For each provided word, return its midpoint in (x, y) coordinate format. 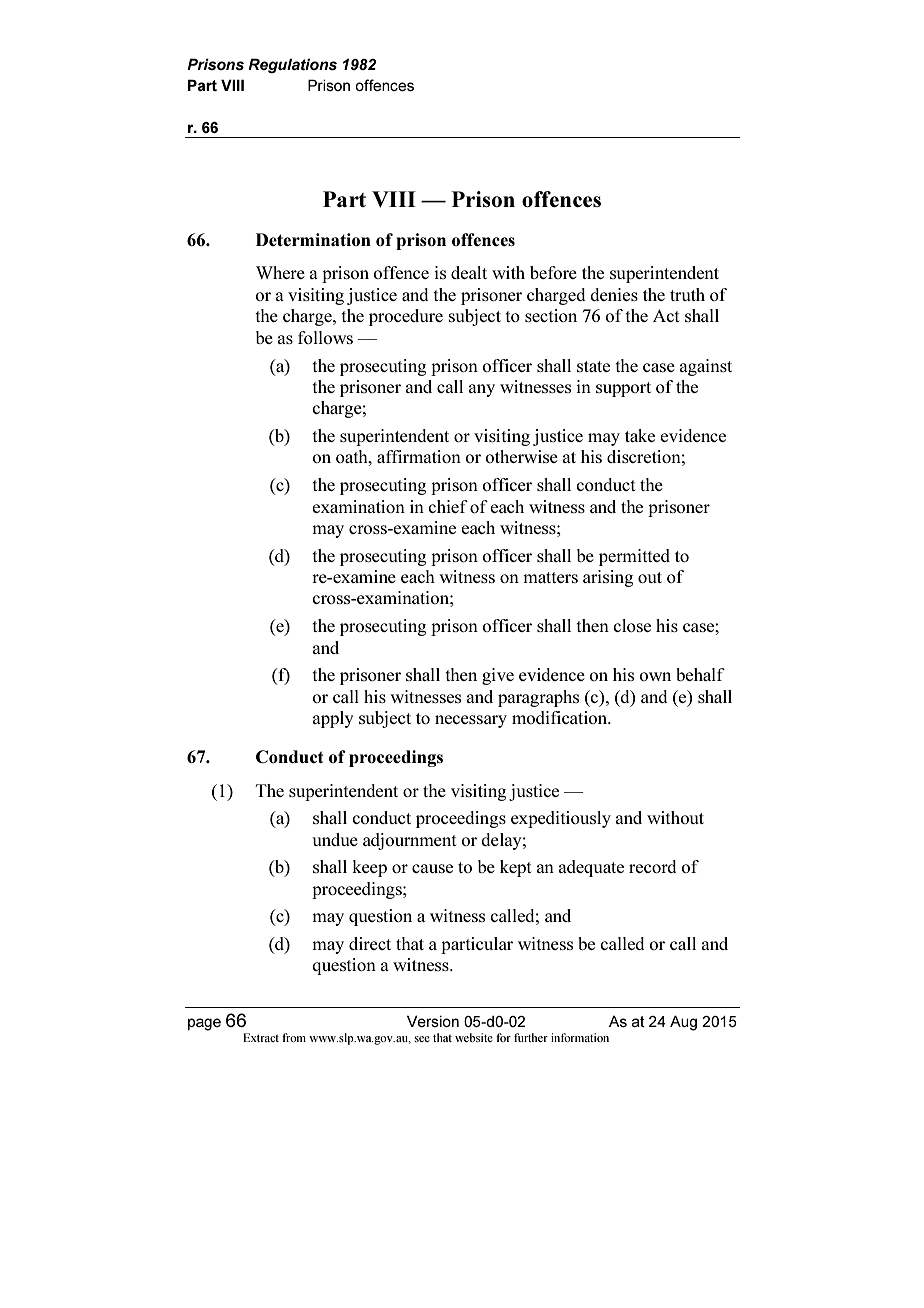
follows (325, 337)
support (623, 389)
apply (333, 719)
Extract (261, 1037)
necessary (471, 721)
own (655, 676)
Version (433, 1021)
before (553, 272)
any (482, 390)
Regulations (292, 65)
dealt (469, 272)
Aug (683, 1023)
